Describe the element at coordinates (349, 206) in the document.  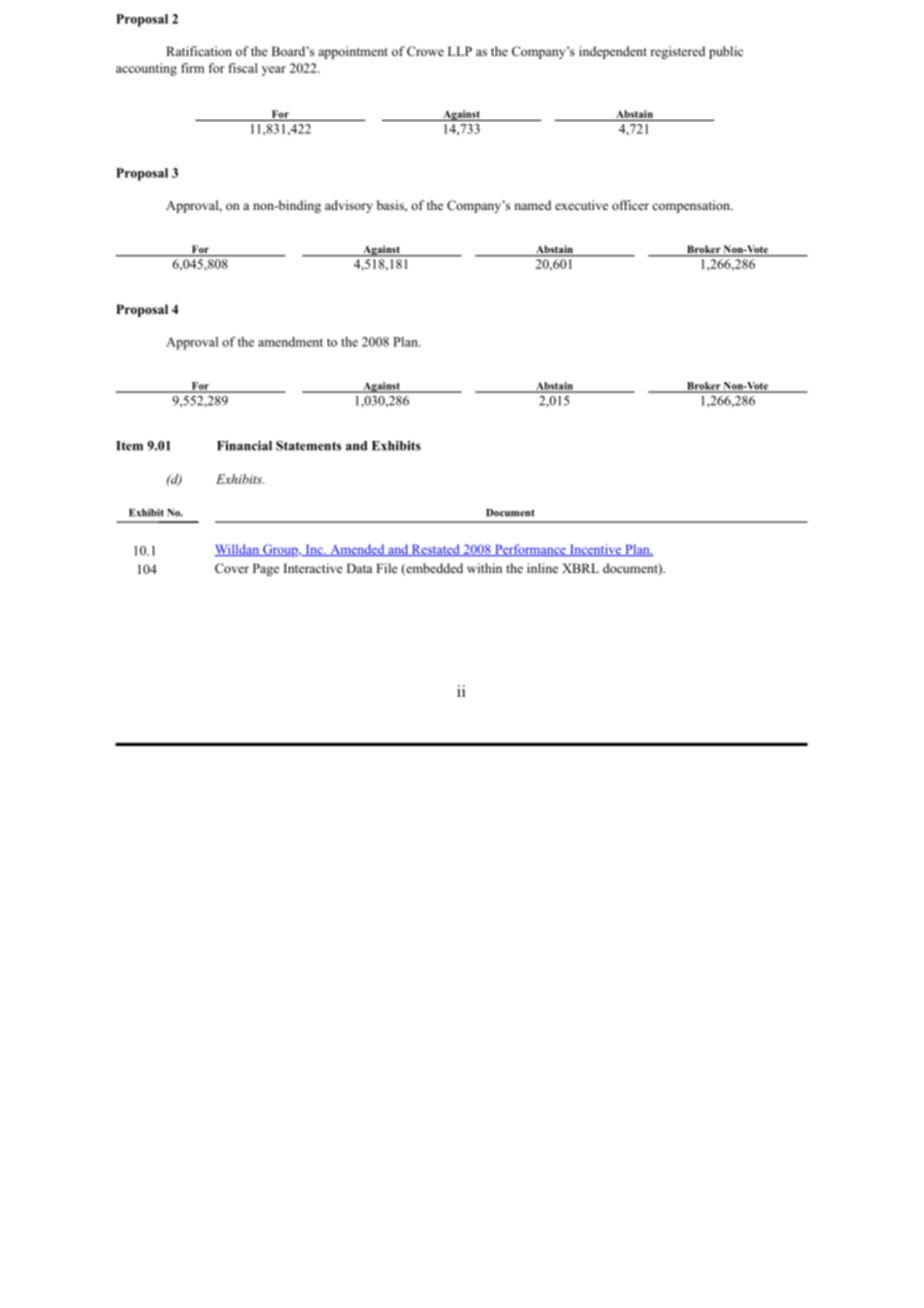
I see `advisory` at that location.
